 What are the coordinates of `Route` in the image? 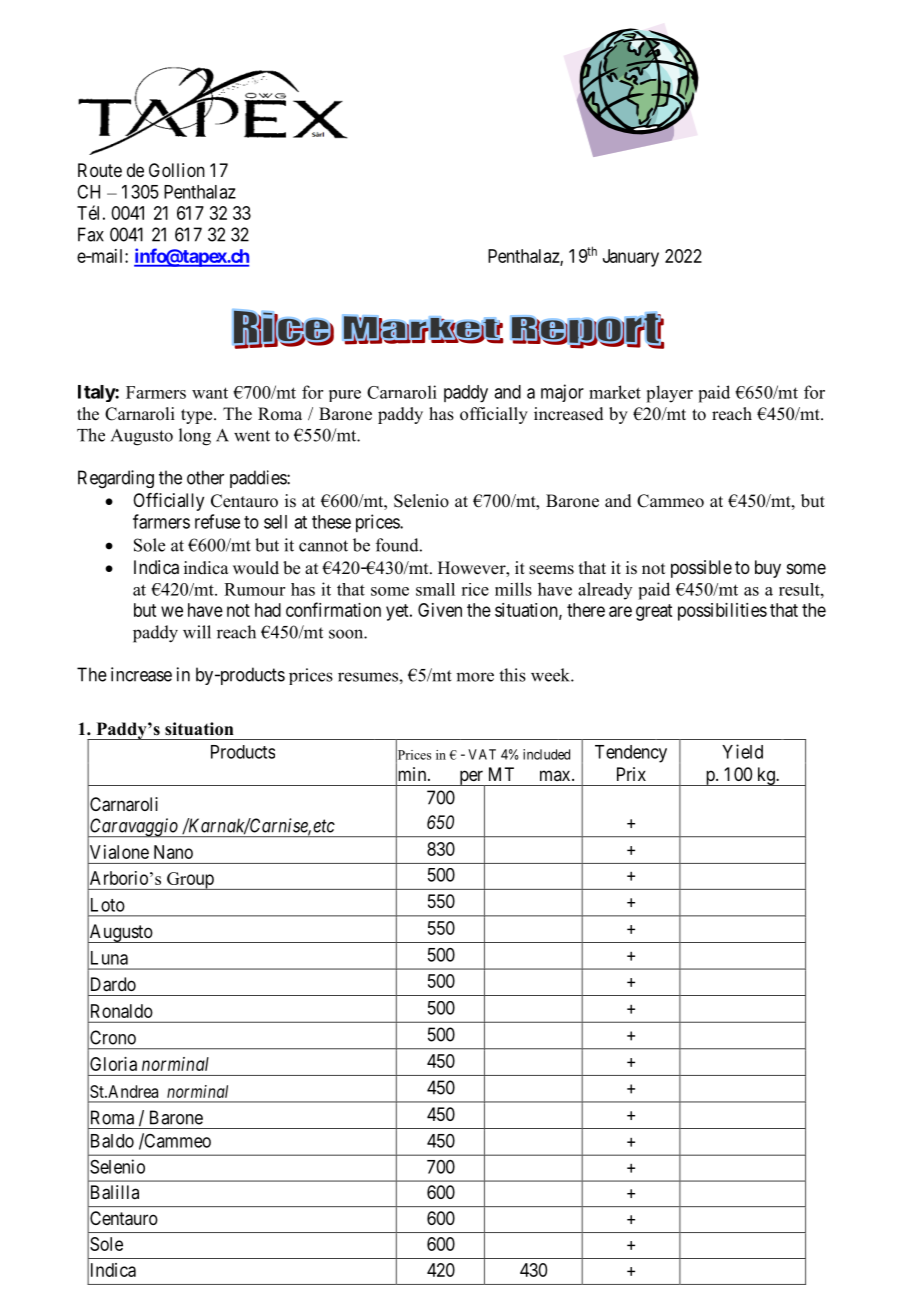 It's located at (100, 170).
